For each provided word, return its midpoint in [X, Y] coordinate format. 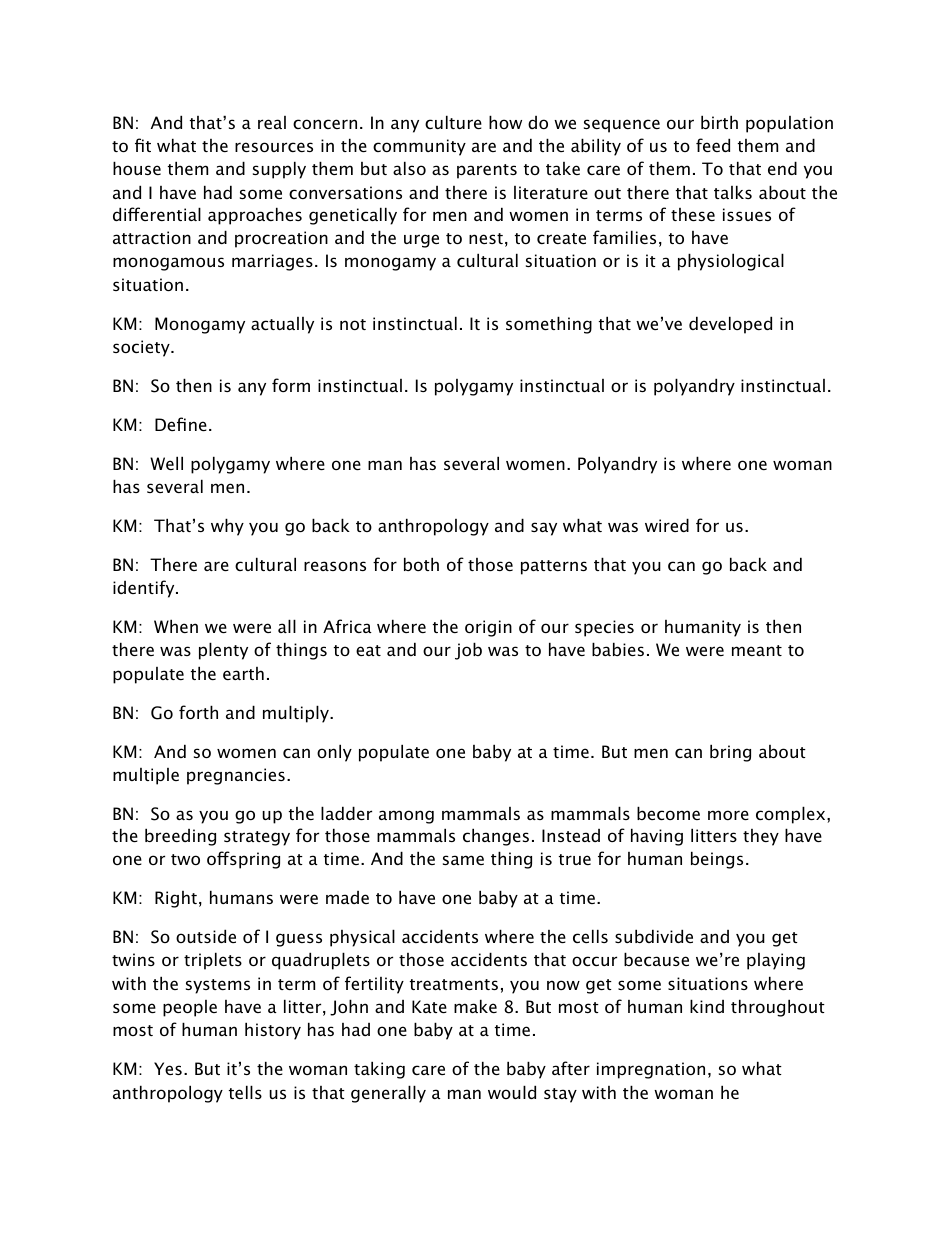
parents [487, 171]
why [227, 527]
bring [730, 753]
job [468, 651]
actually [282, 325]
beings [717, 860]
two [185, 859]
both [421, 564]
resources [274, 147]
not [353, 324]
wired [667, 525]
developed [730, 325]
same [463, 860]
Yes [168, 1068]
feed [713, 145]
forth [198, 712]
